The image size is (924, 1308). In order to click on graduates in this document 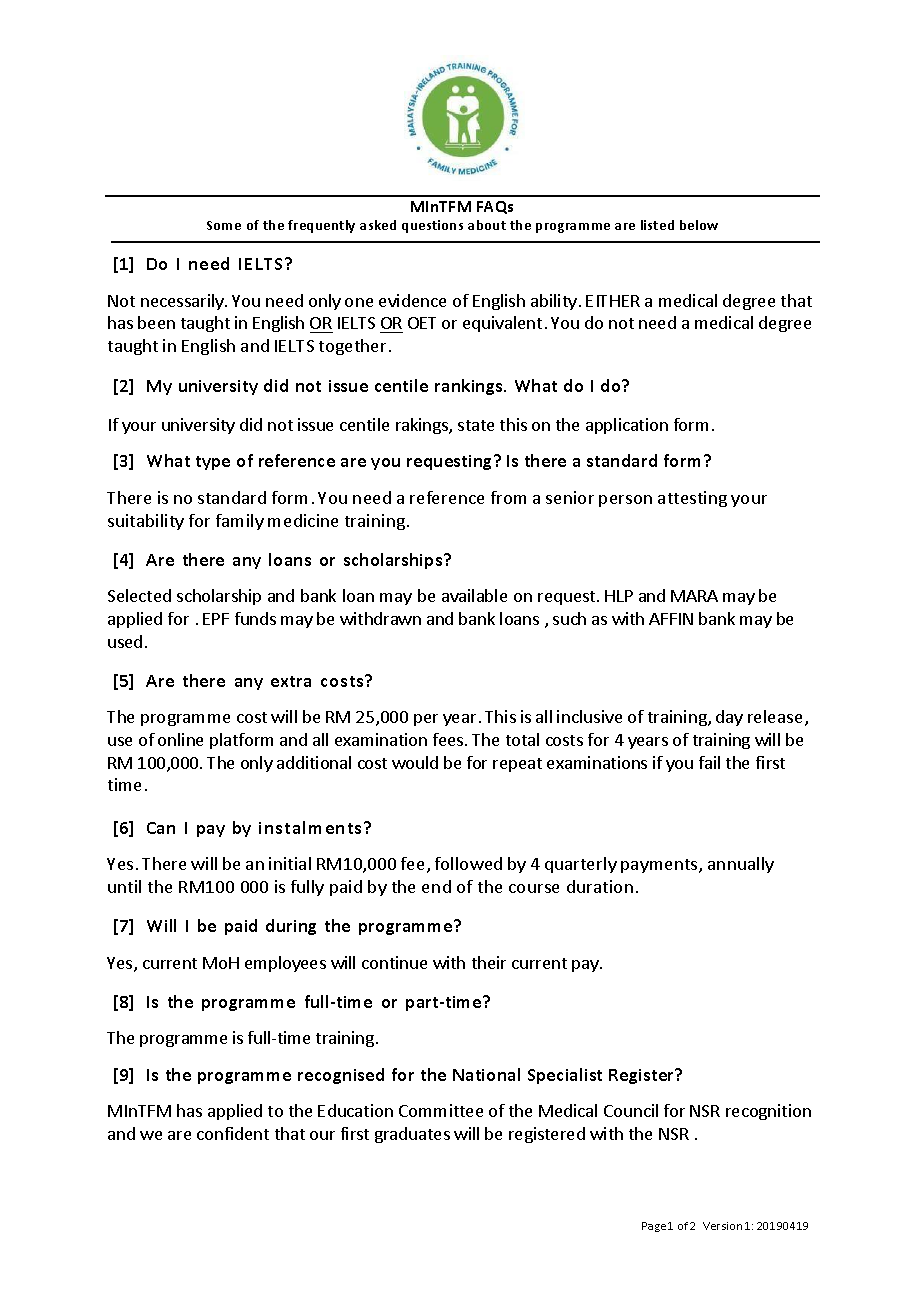, I will do `click(412, 1135)`.
